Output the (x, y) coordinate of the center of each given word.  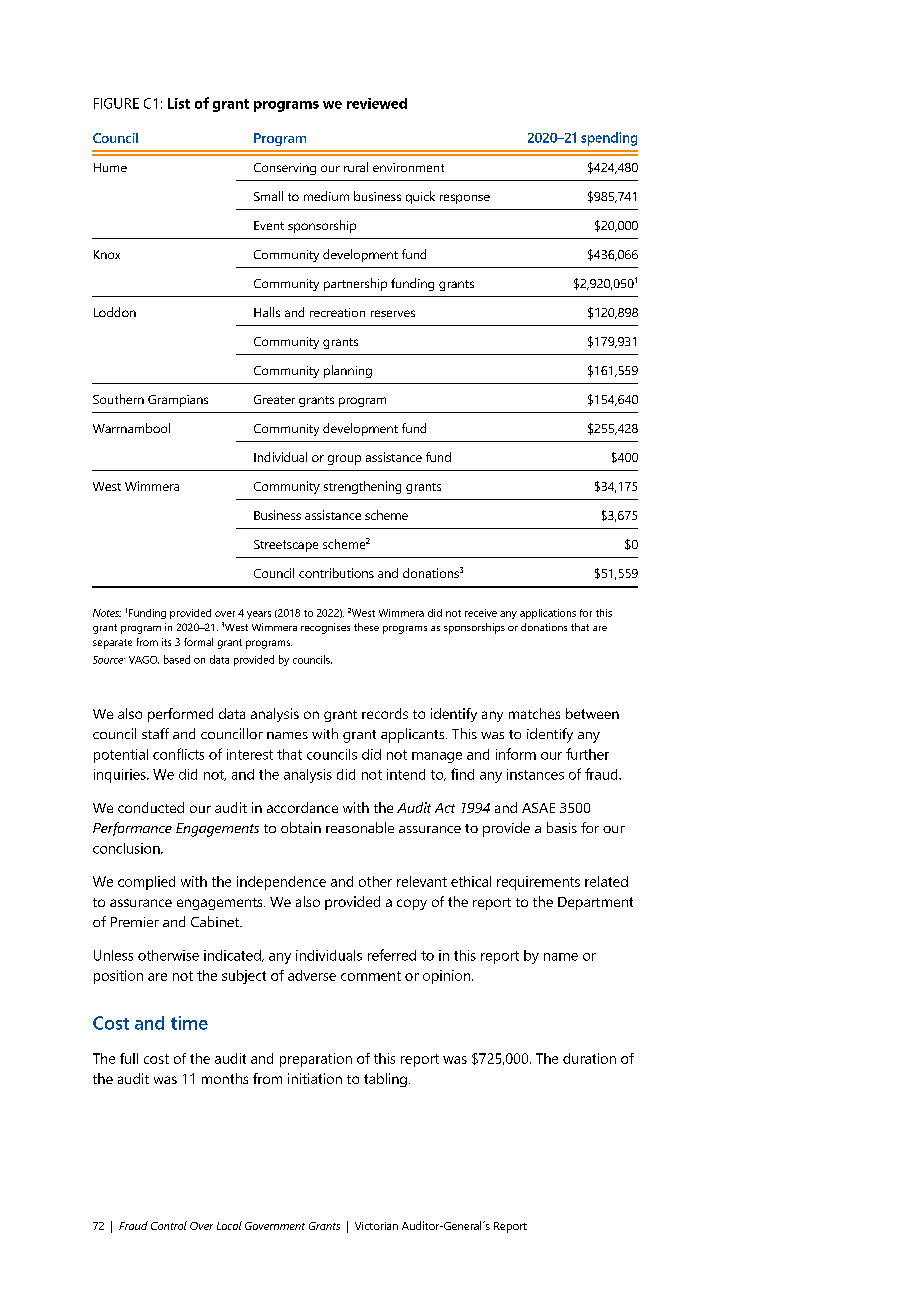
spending (609, 139)
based (177, 659)
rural (356, 167)
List (179, 103)
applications (548, 614)
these (366, 627)
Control (169, 1225)
